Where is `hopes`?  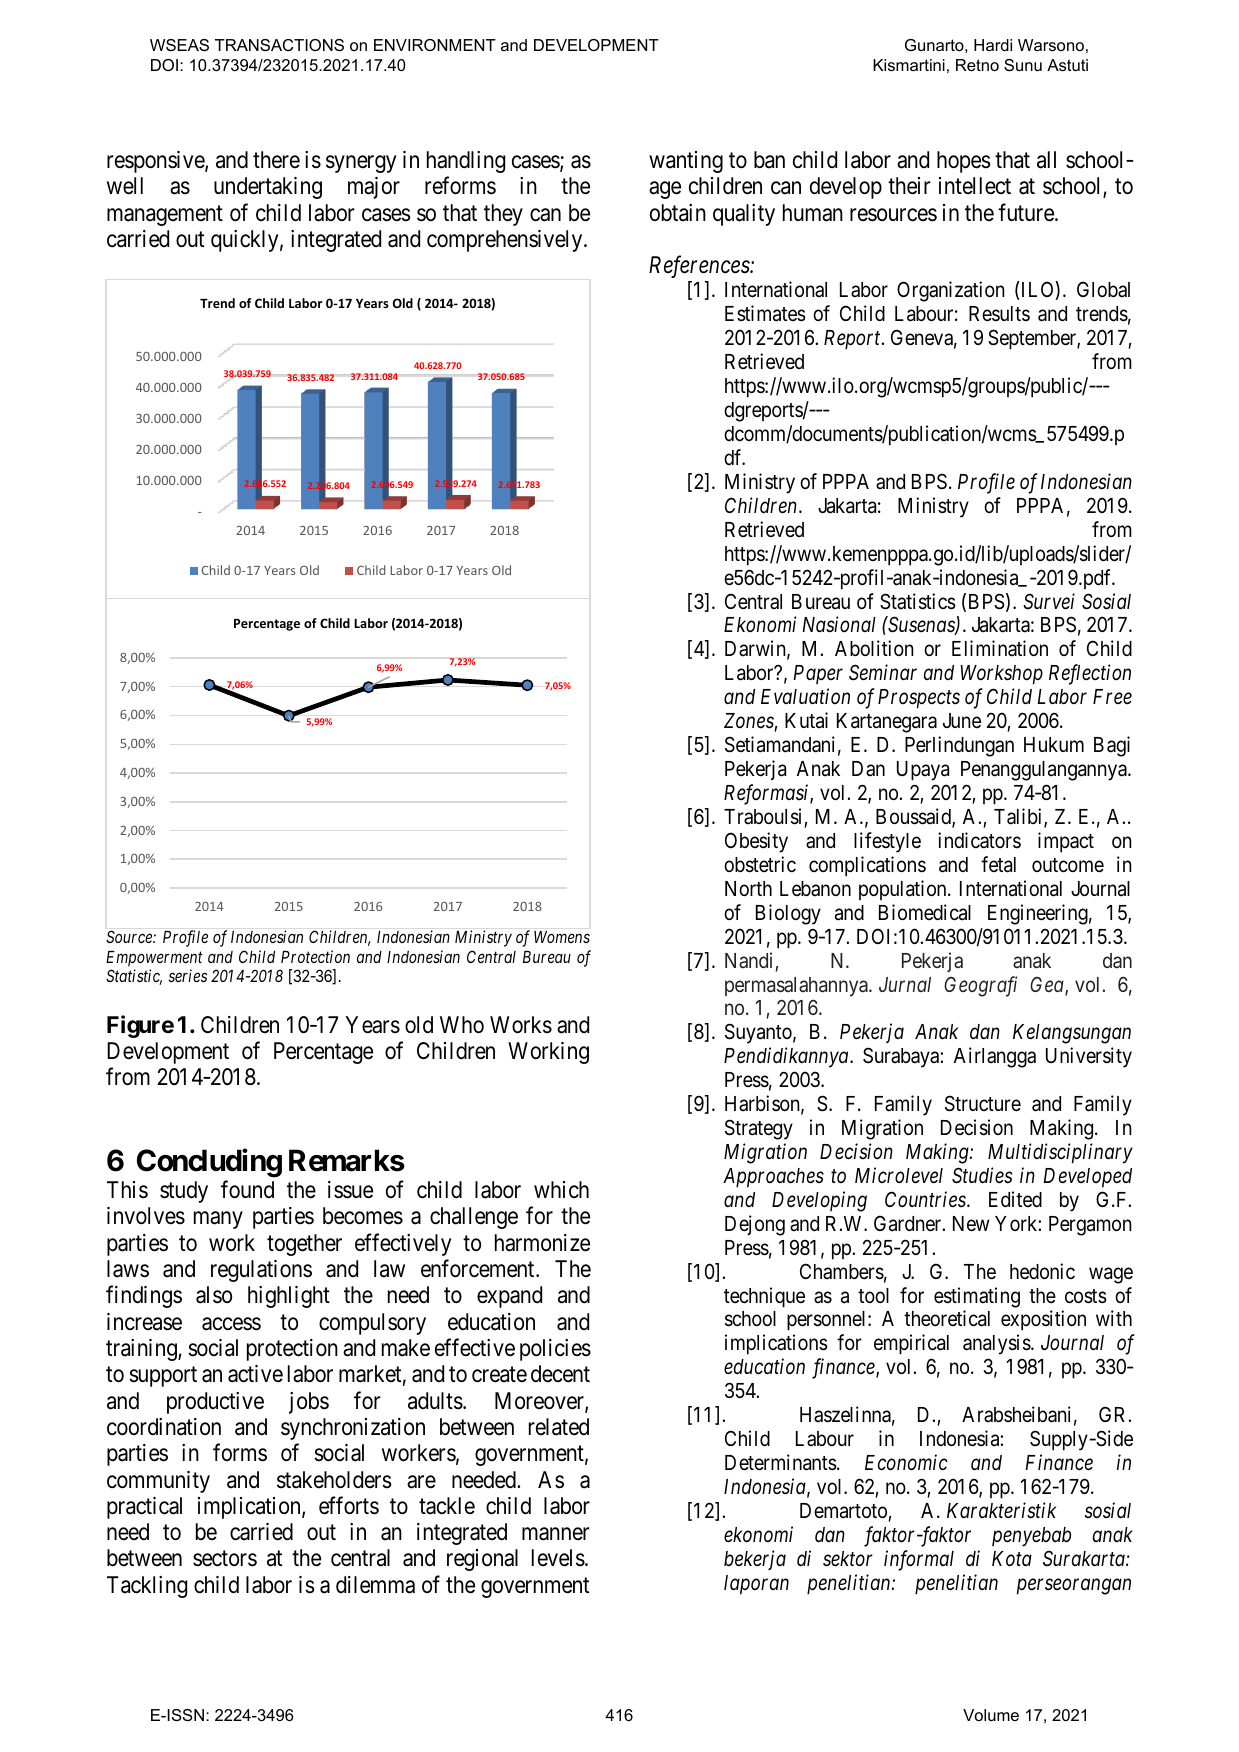
hopes is located at coordinates (964, 162).
